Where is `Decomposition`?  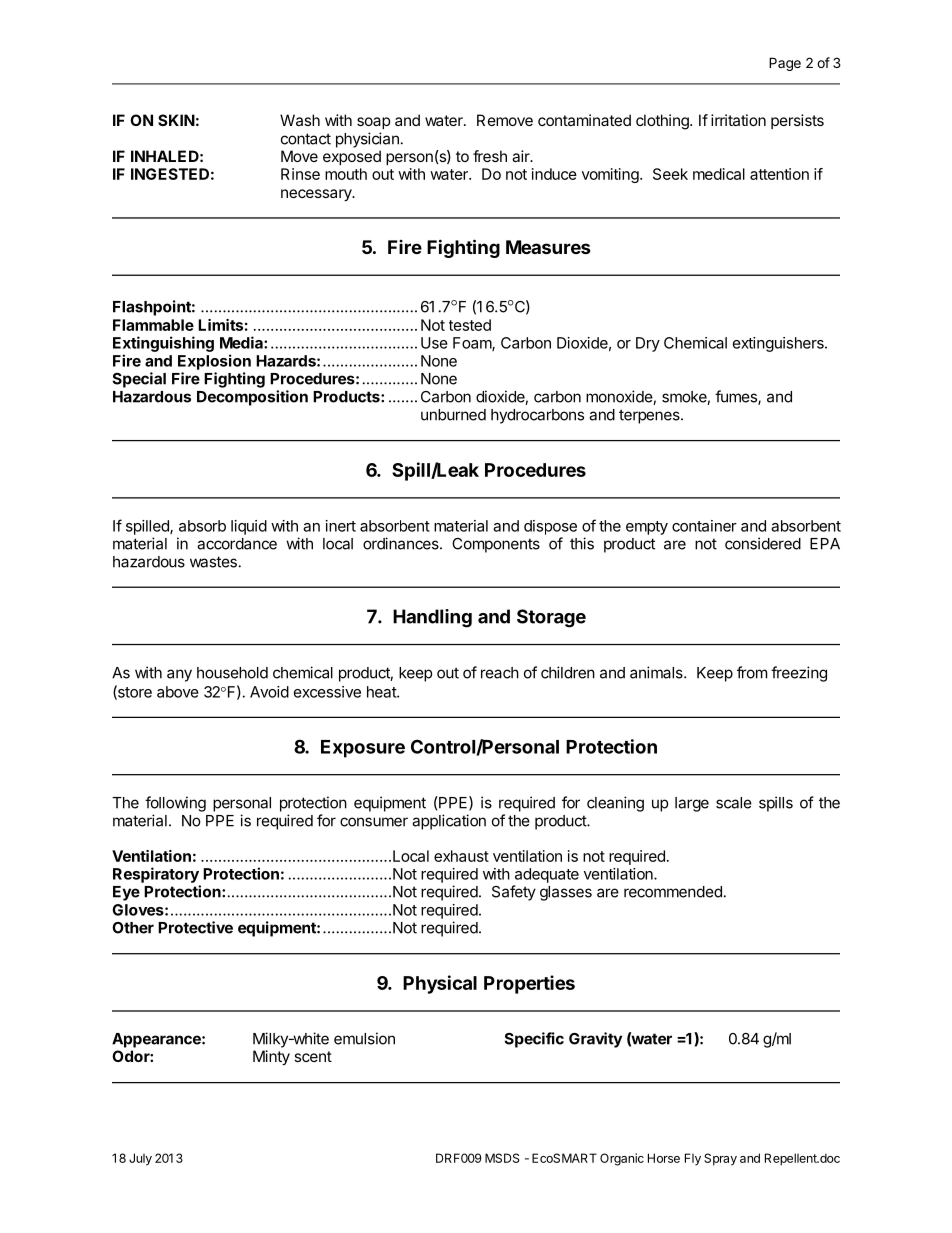 Decomposition is located at coordinates (252, 398).
